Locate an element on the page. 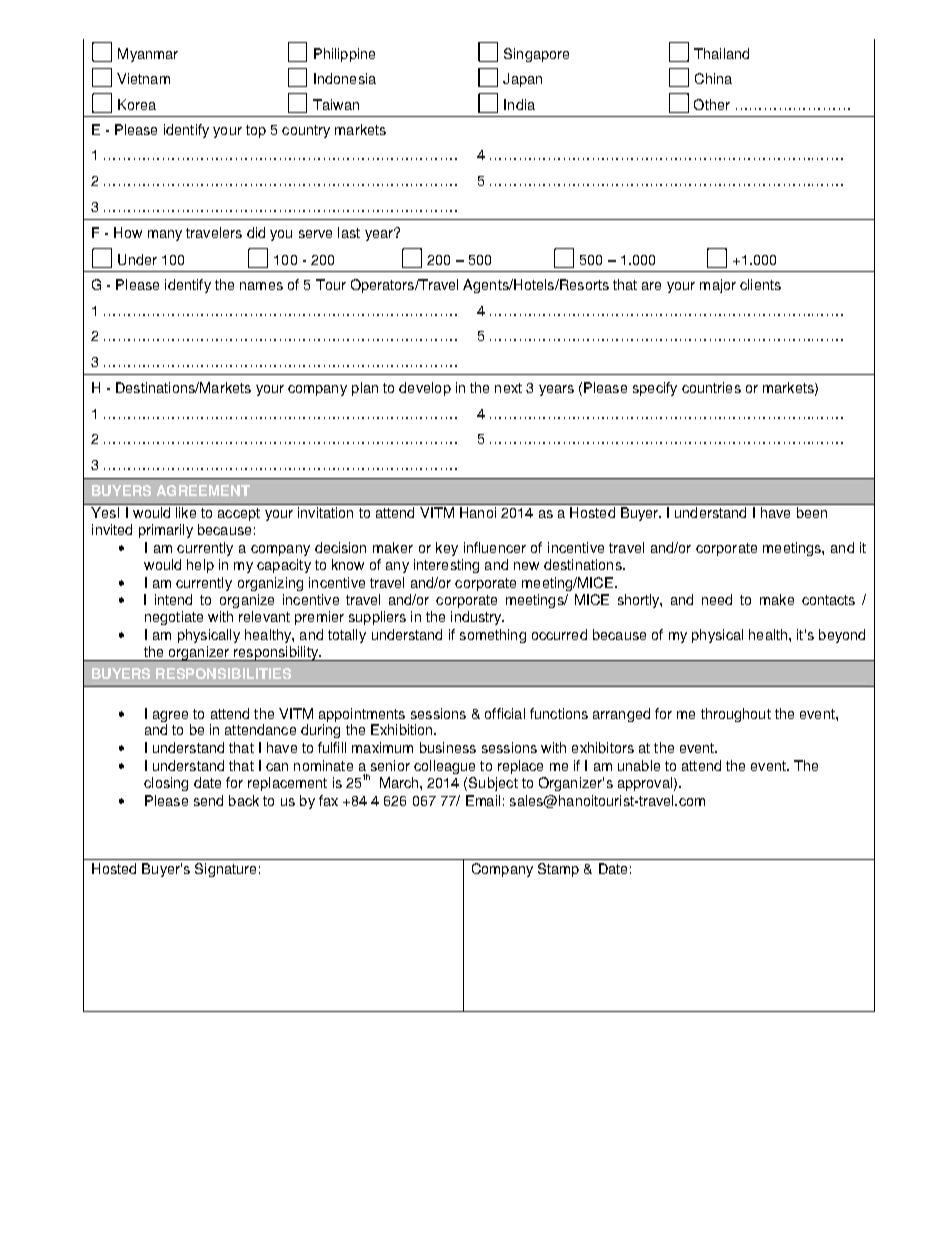  Signature is located at coordinates (225, 870).
